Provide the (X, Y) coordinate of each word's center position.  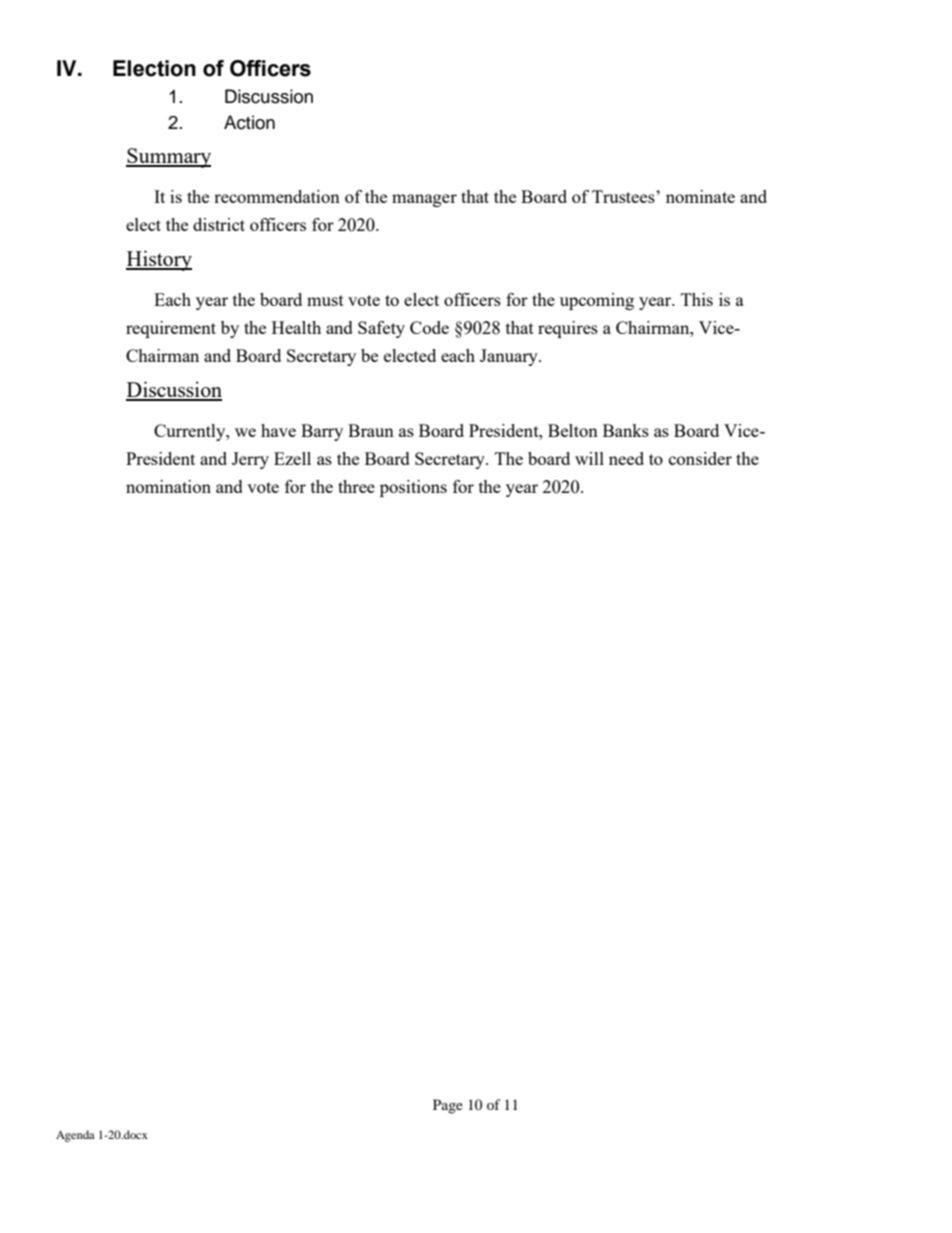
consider (700, 458)
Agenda (75, 1136)
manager (424, 200)
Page (448, 1106)
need (626, 458)
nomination (168, 486)
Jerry (250, 460)
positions (413, 488)
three (356, 486)
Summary (168, 158)
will (589, 458)
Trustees (624, 196)
